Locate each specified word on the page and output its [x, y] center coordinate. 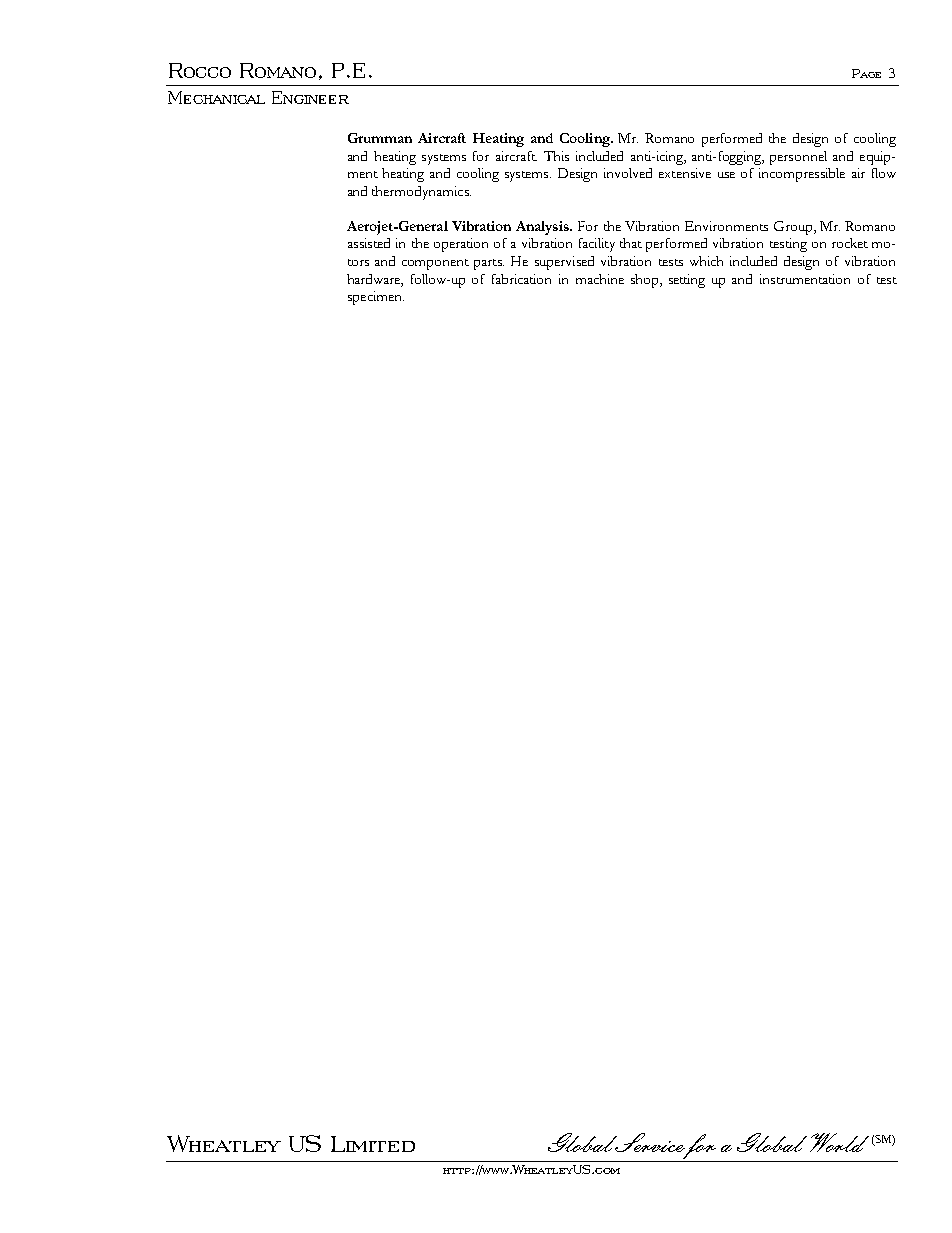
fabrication [521, 279]
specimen [376, 298]
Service [650, 1143]
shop [646, 281]
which [706, 261]
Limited [373, 1144]
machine [600, 279]
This [556, 156]
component [435, 264]
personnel [798, 158]
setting [687, 281]
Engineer [310, 97]
